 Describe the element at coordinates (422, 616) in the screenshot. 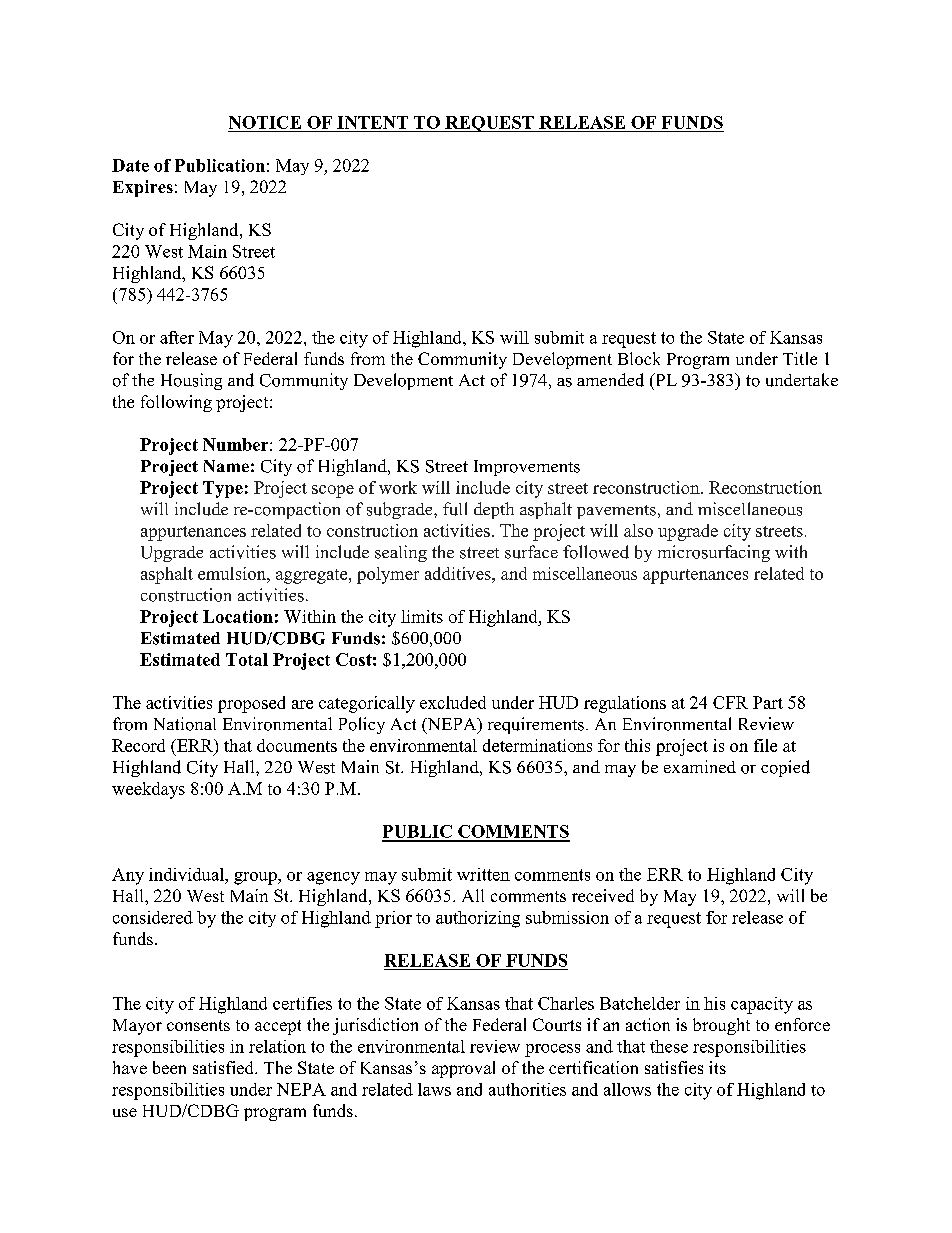

I see `limits` at that location.
